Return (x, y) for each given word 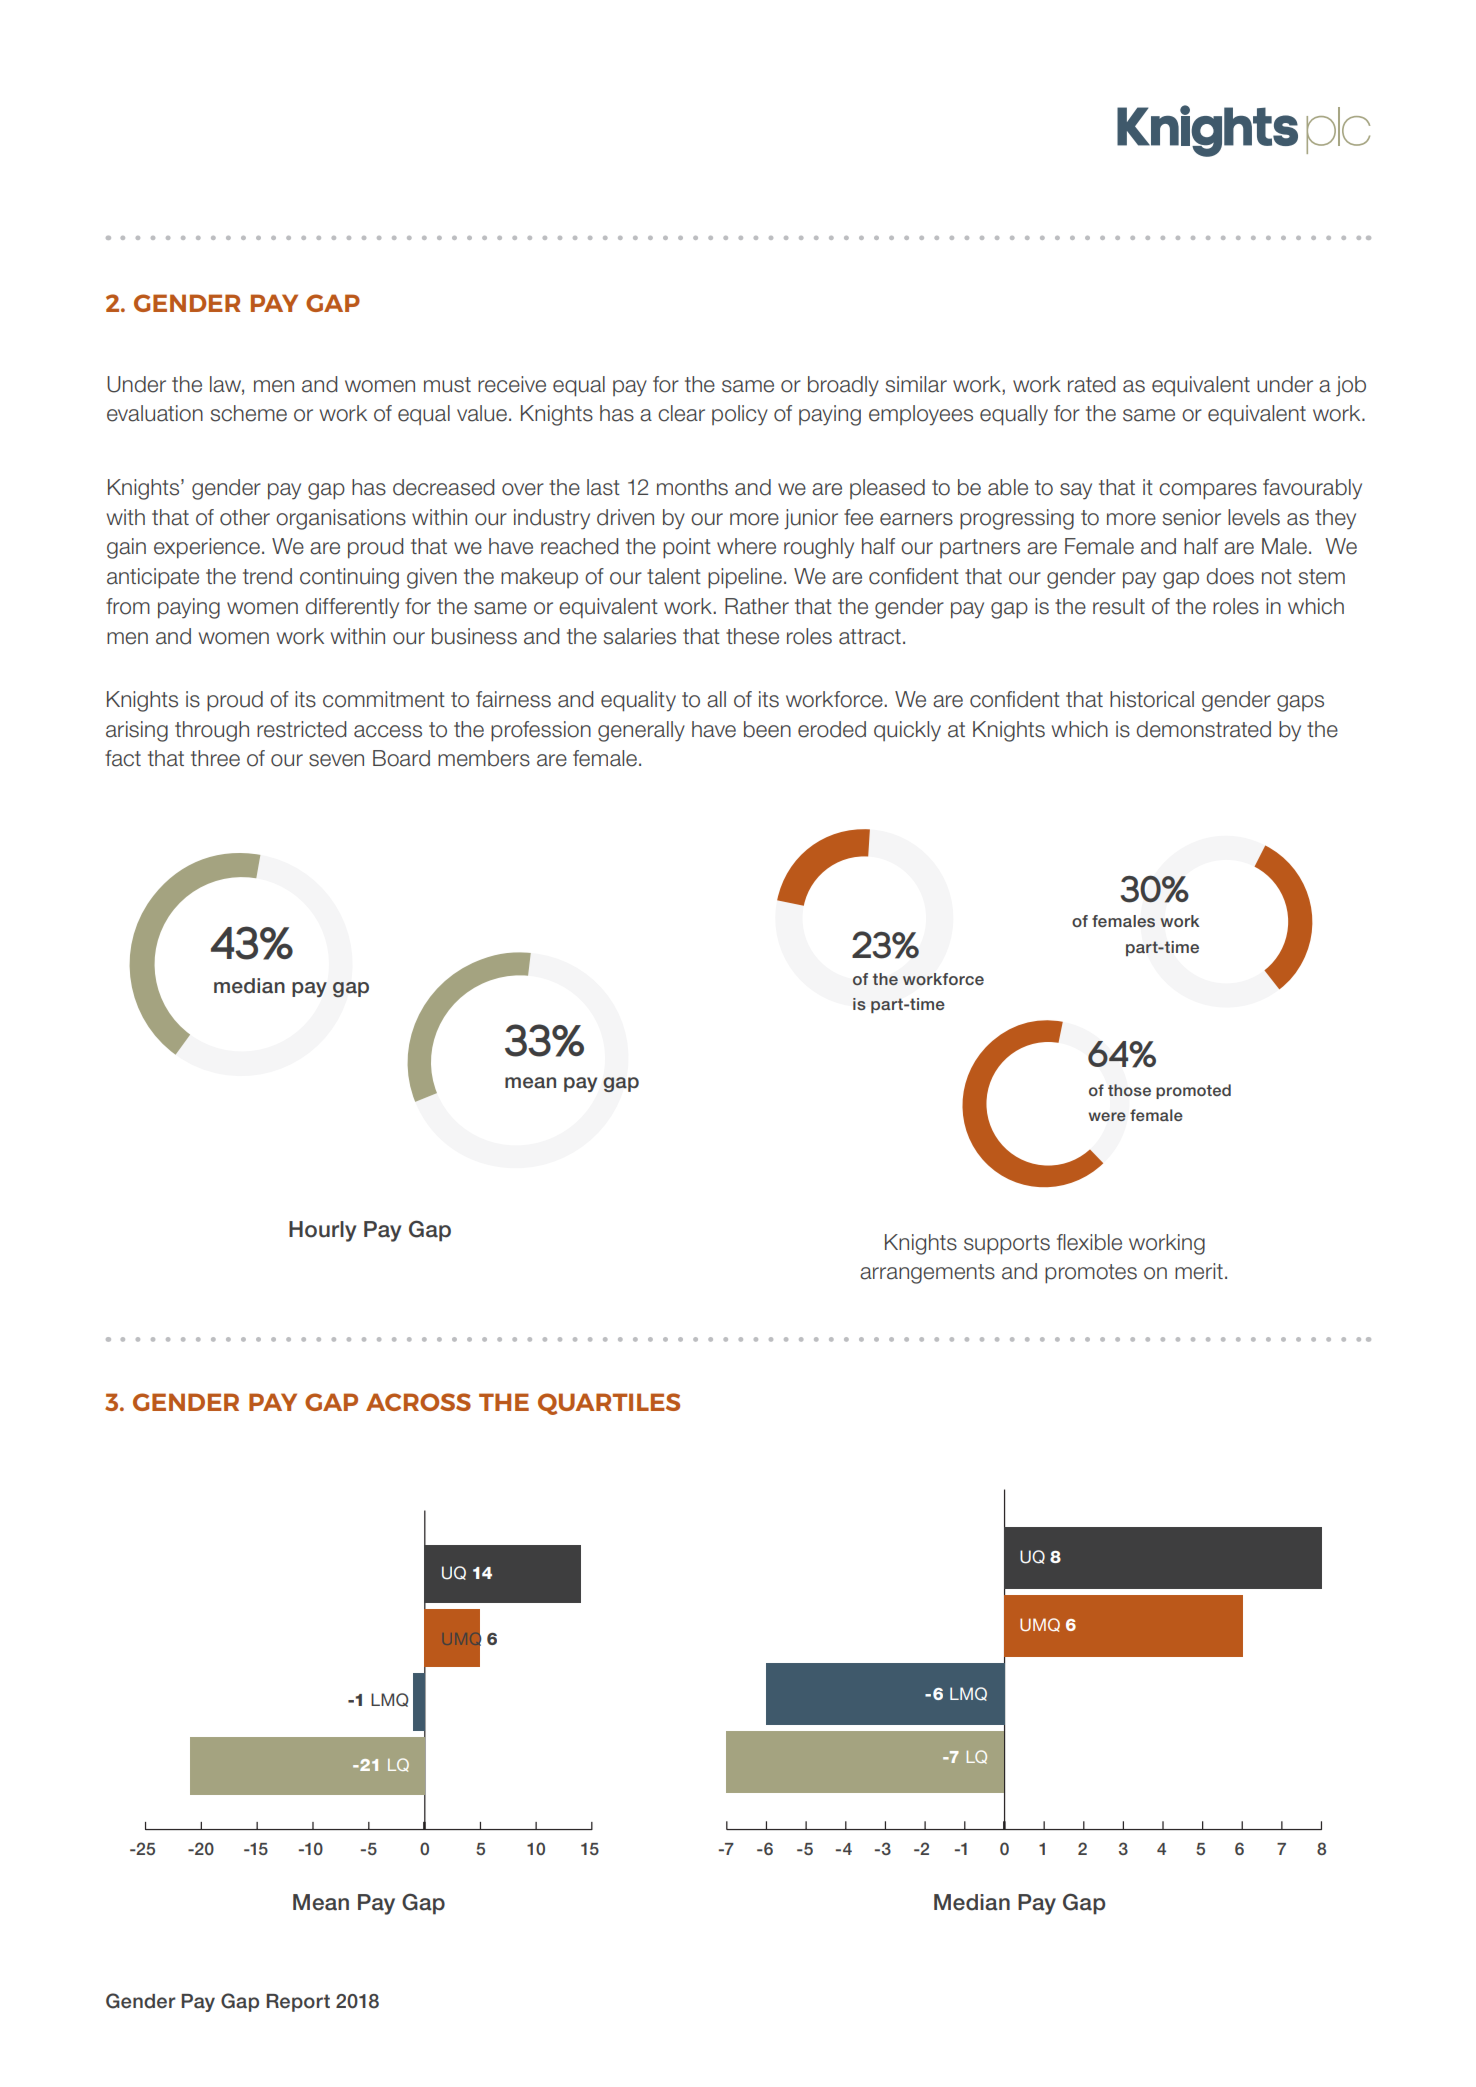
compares (1208, 491)
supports (1007, 1245)
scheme (249, 413)
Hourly (322, 1231)
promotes (1091, 1274)
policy (740, 415)
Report (298, 2003)
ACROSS (418, 1402)
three (215, 758)
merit (1199, 1271)
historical (1152, 699)
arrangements (927, 1274)
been (767, 729)
